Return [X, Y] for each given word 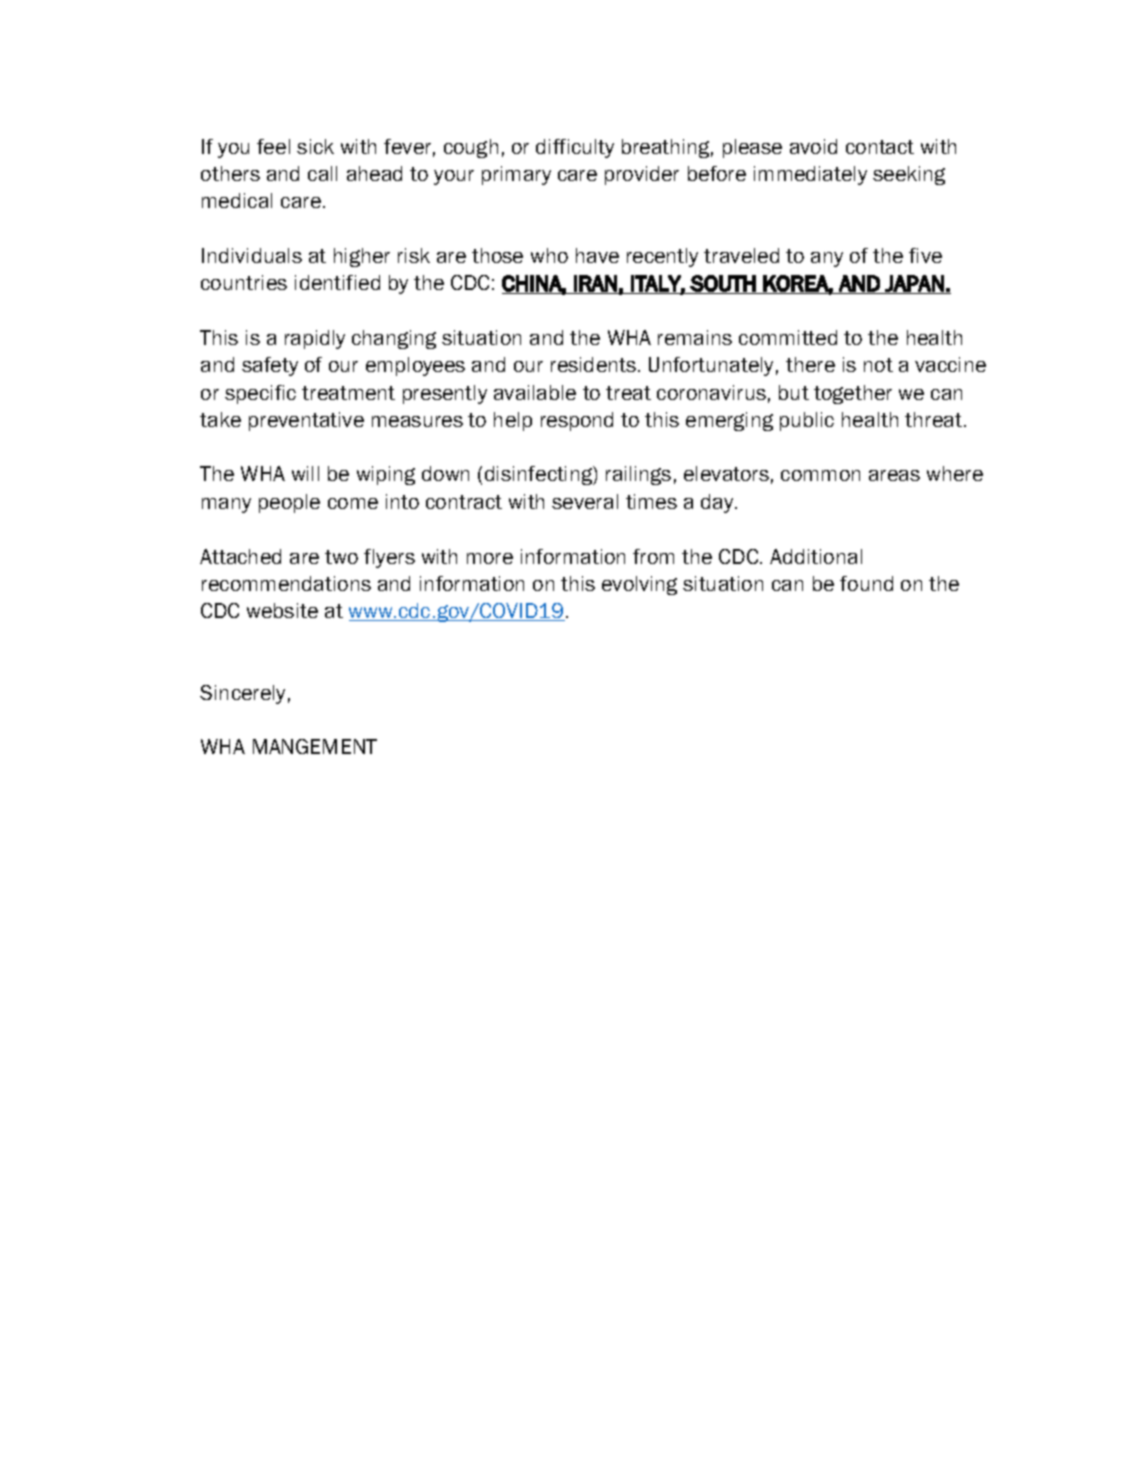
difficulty [575, 148]
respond [577, 421]
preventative [306, 421]
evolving [639, 585]
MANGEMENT [315, 746]
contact [880, 147]
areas [894, 475]
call [322, 173]
